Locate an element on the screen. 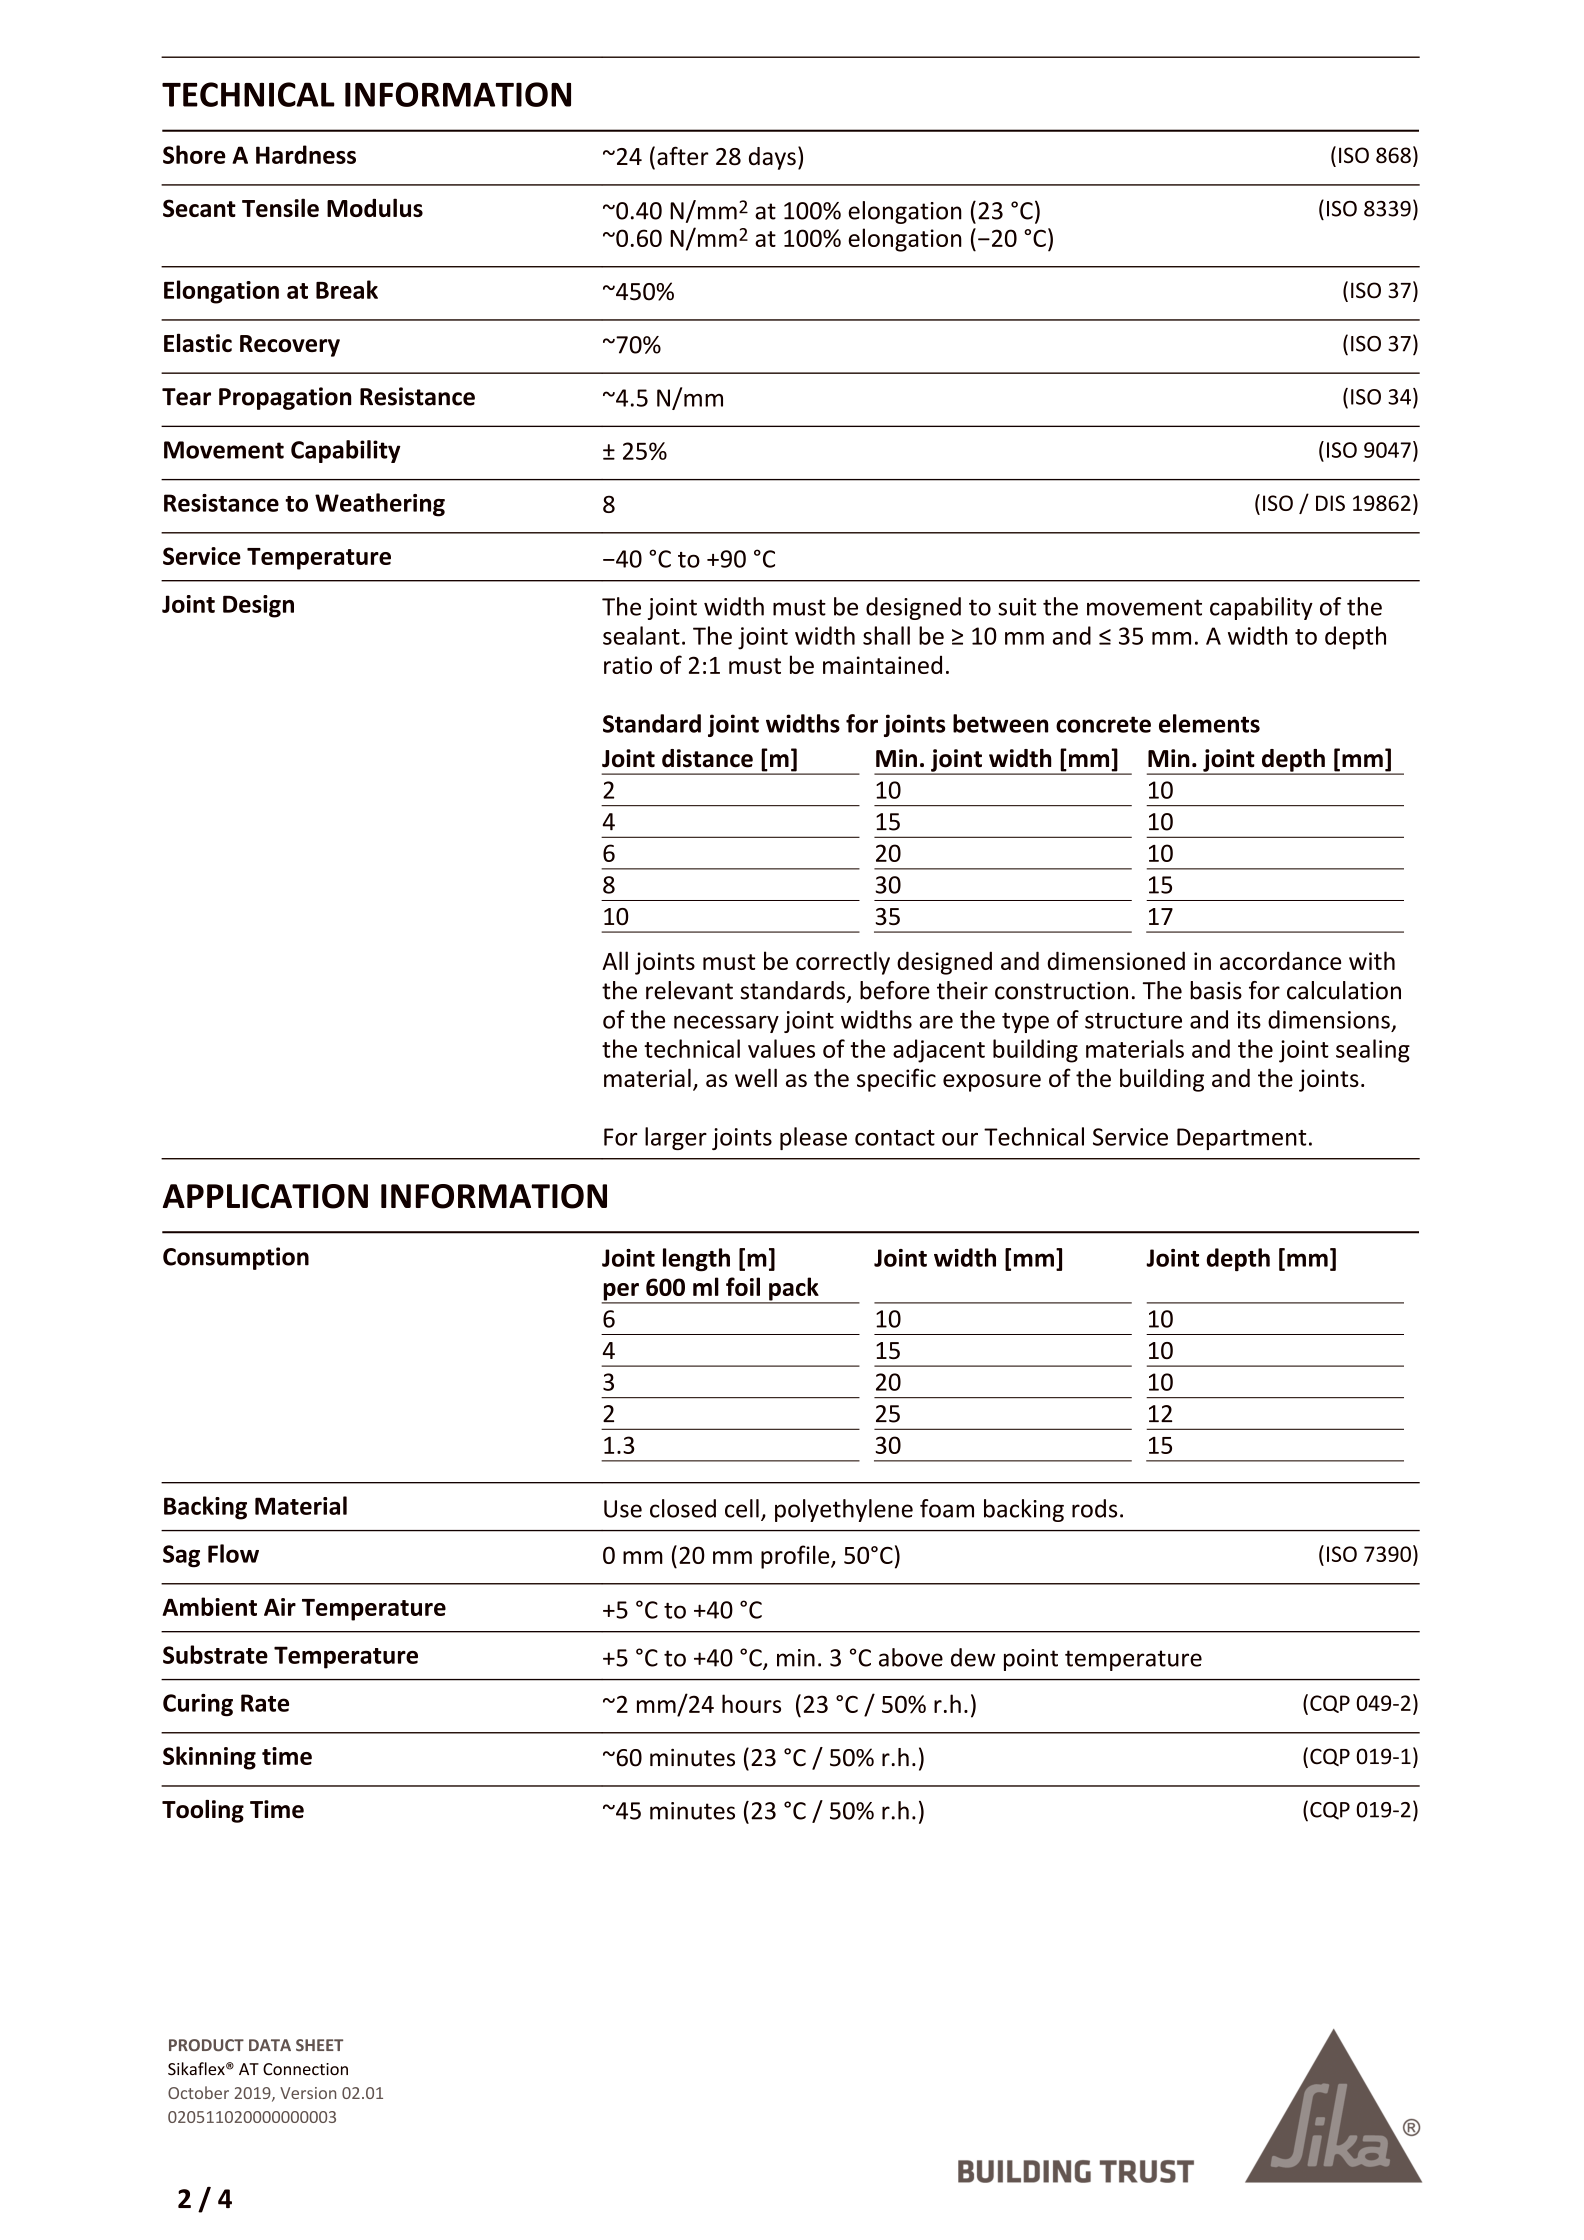  suit is located at coordinates (1017, 607).
